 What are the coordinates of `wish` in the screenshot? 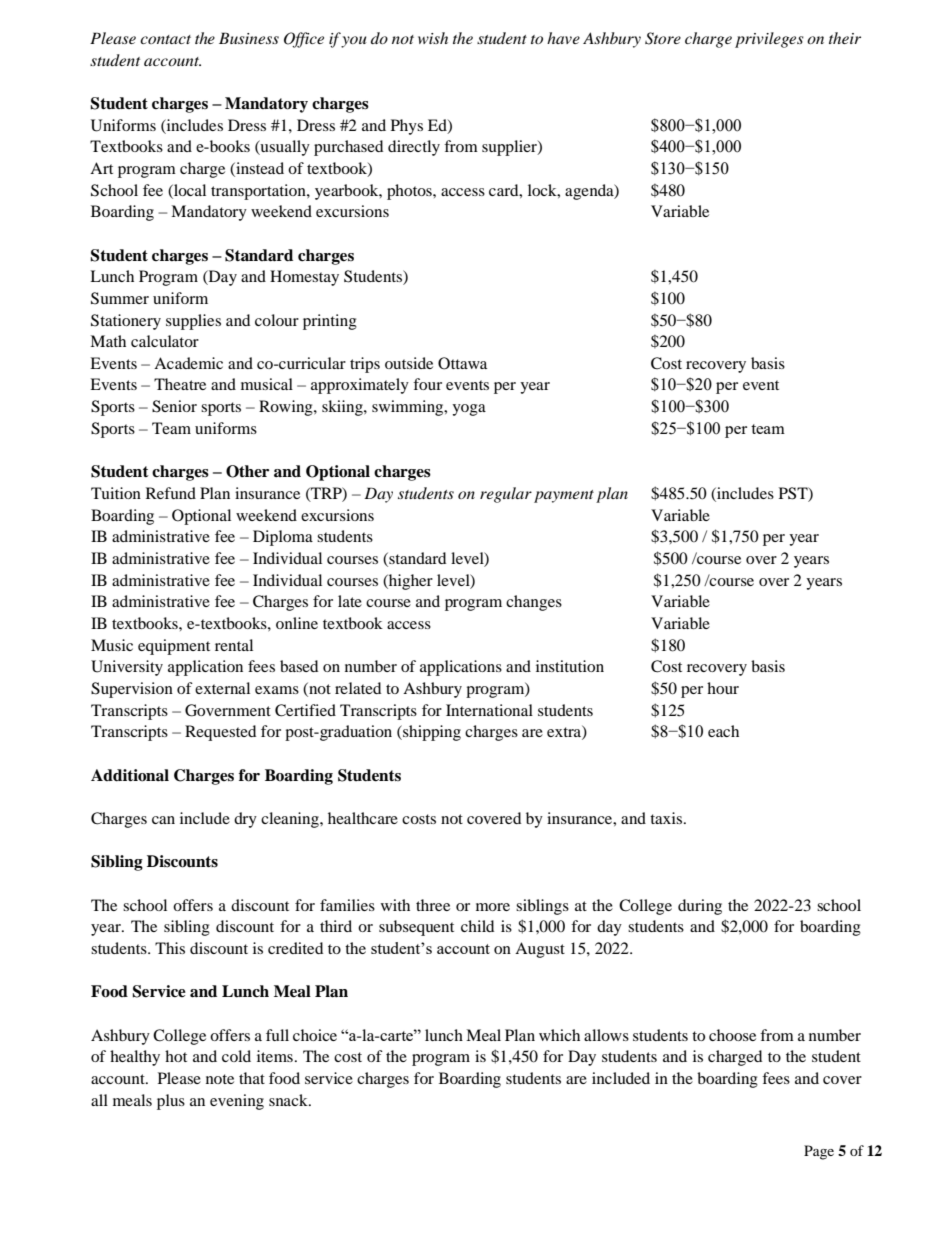 It's located at (433, 38).
